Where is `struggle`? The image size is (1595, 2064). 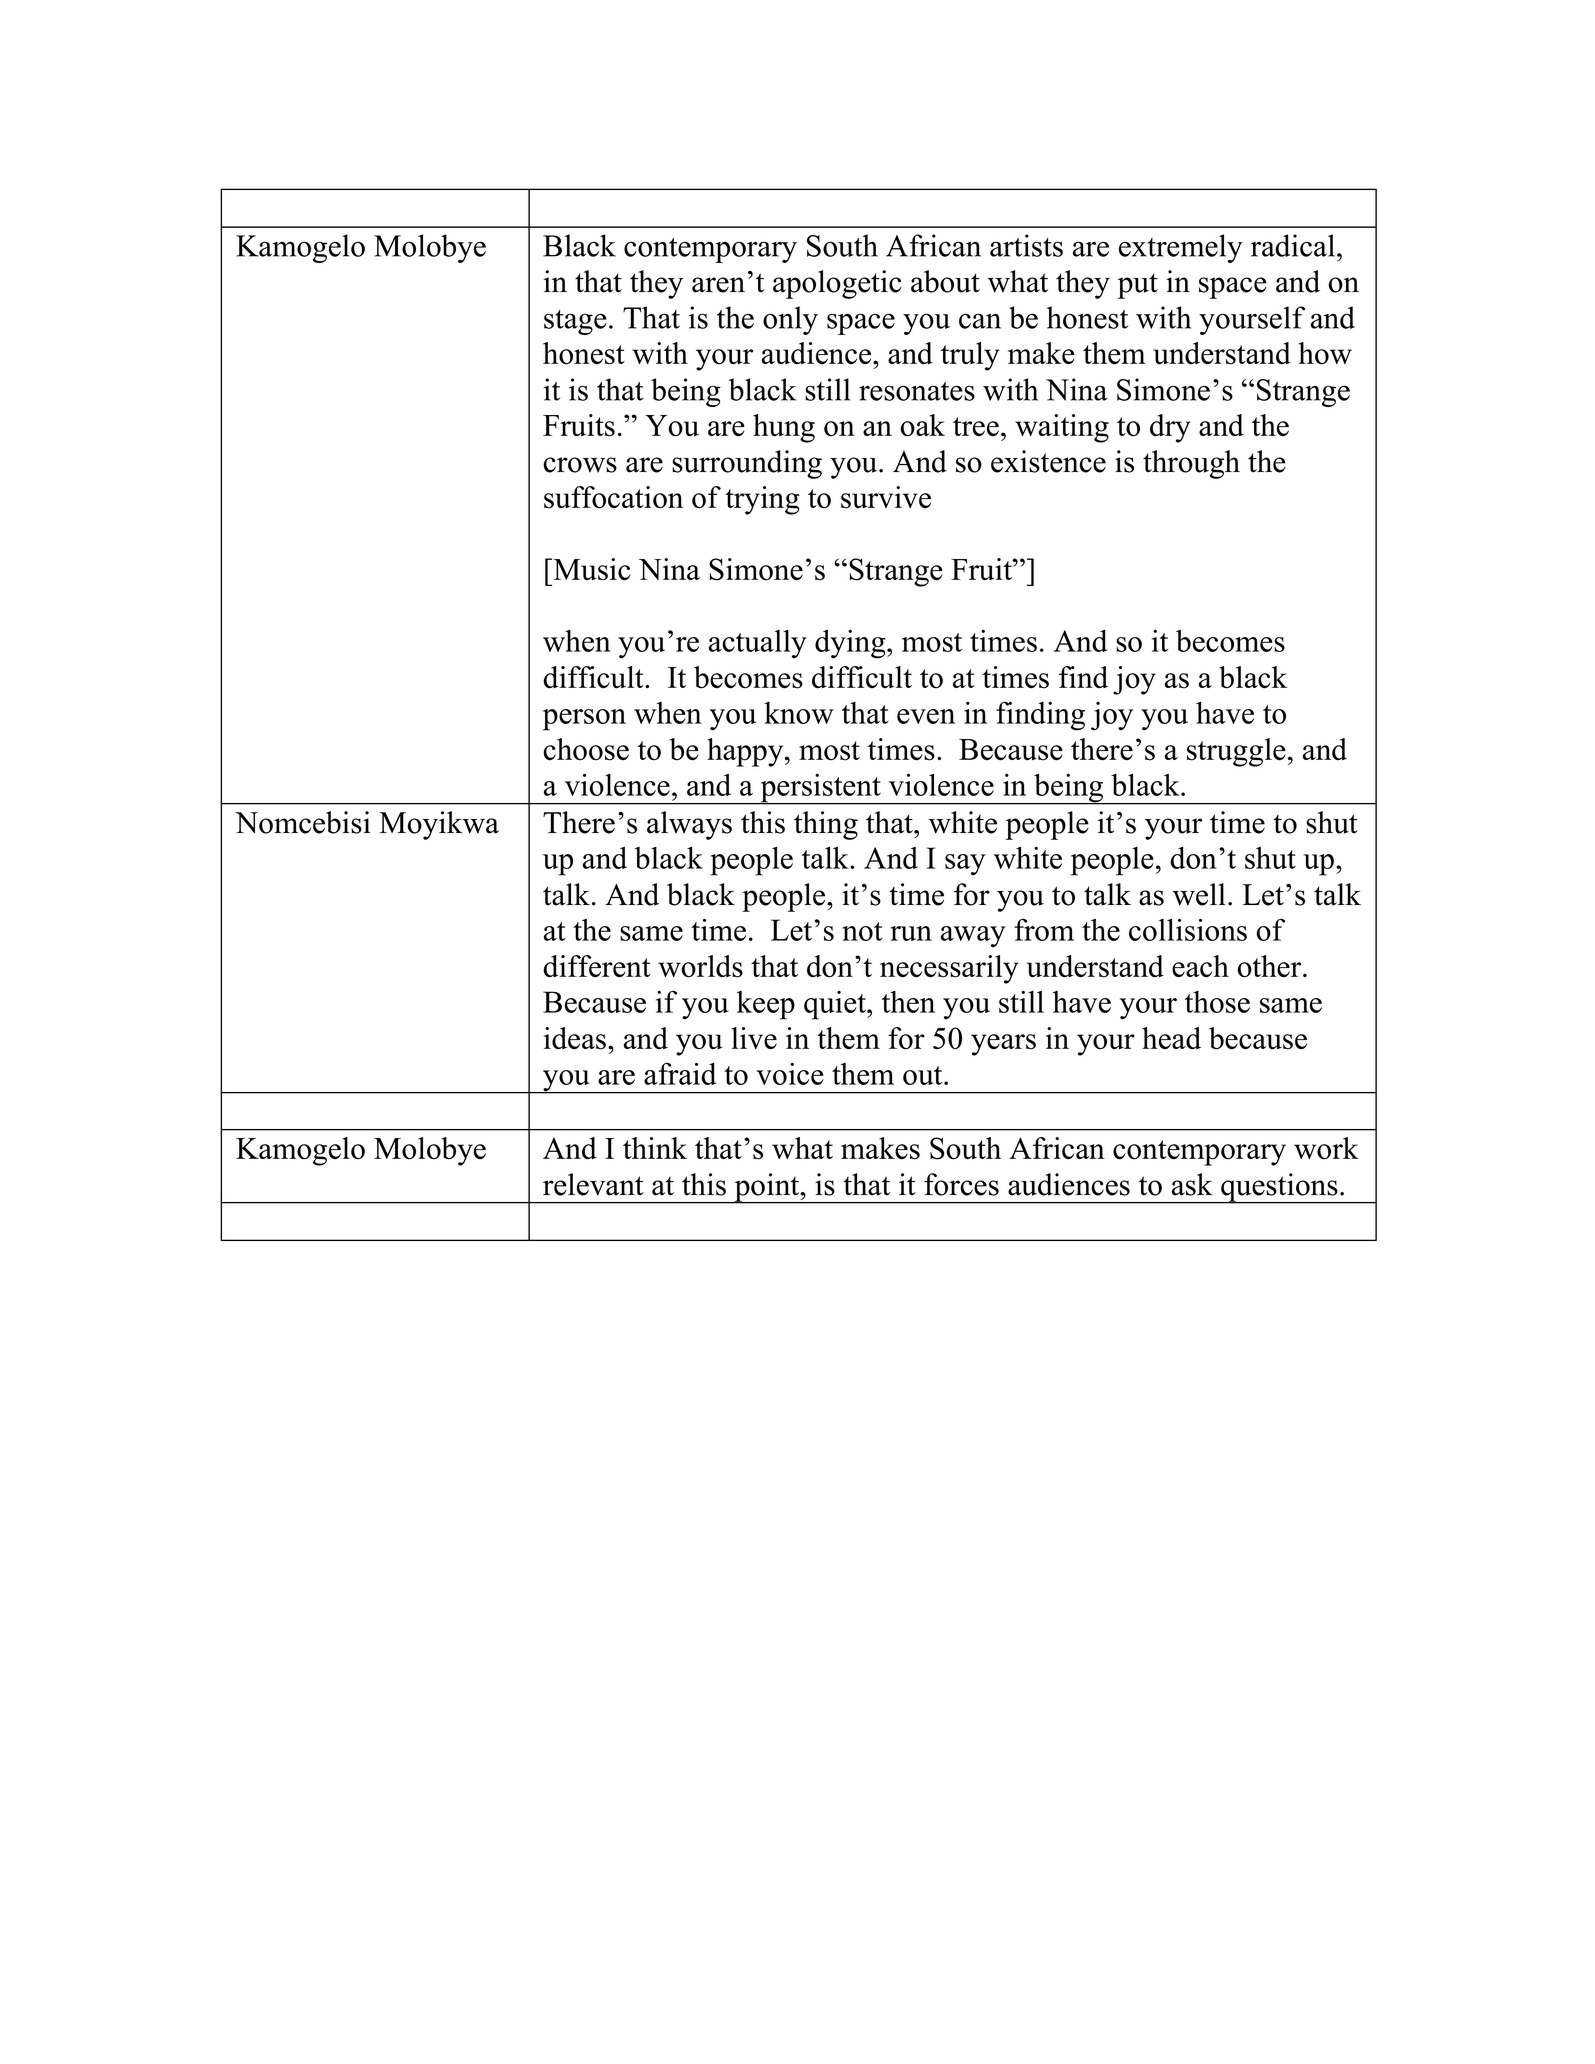
struggle is located at coordinates (1236, 752).
